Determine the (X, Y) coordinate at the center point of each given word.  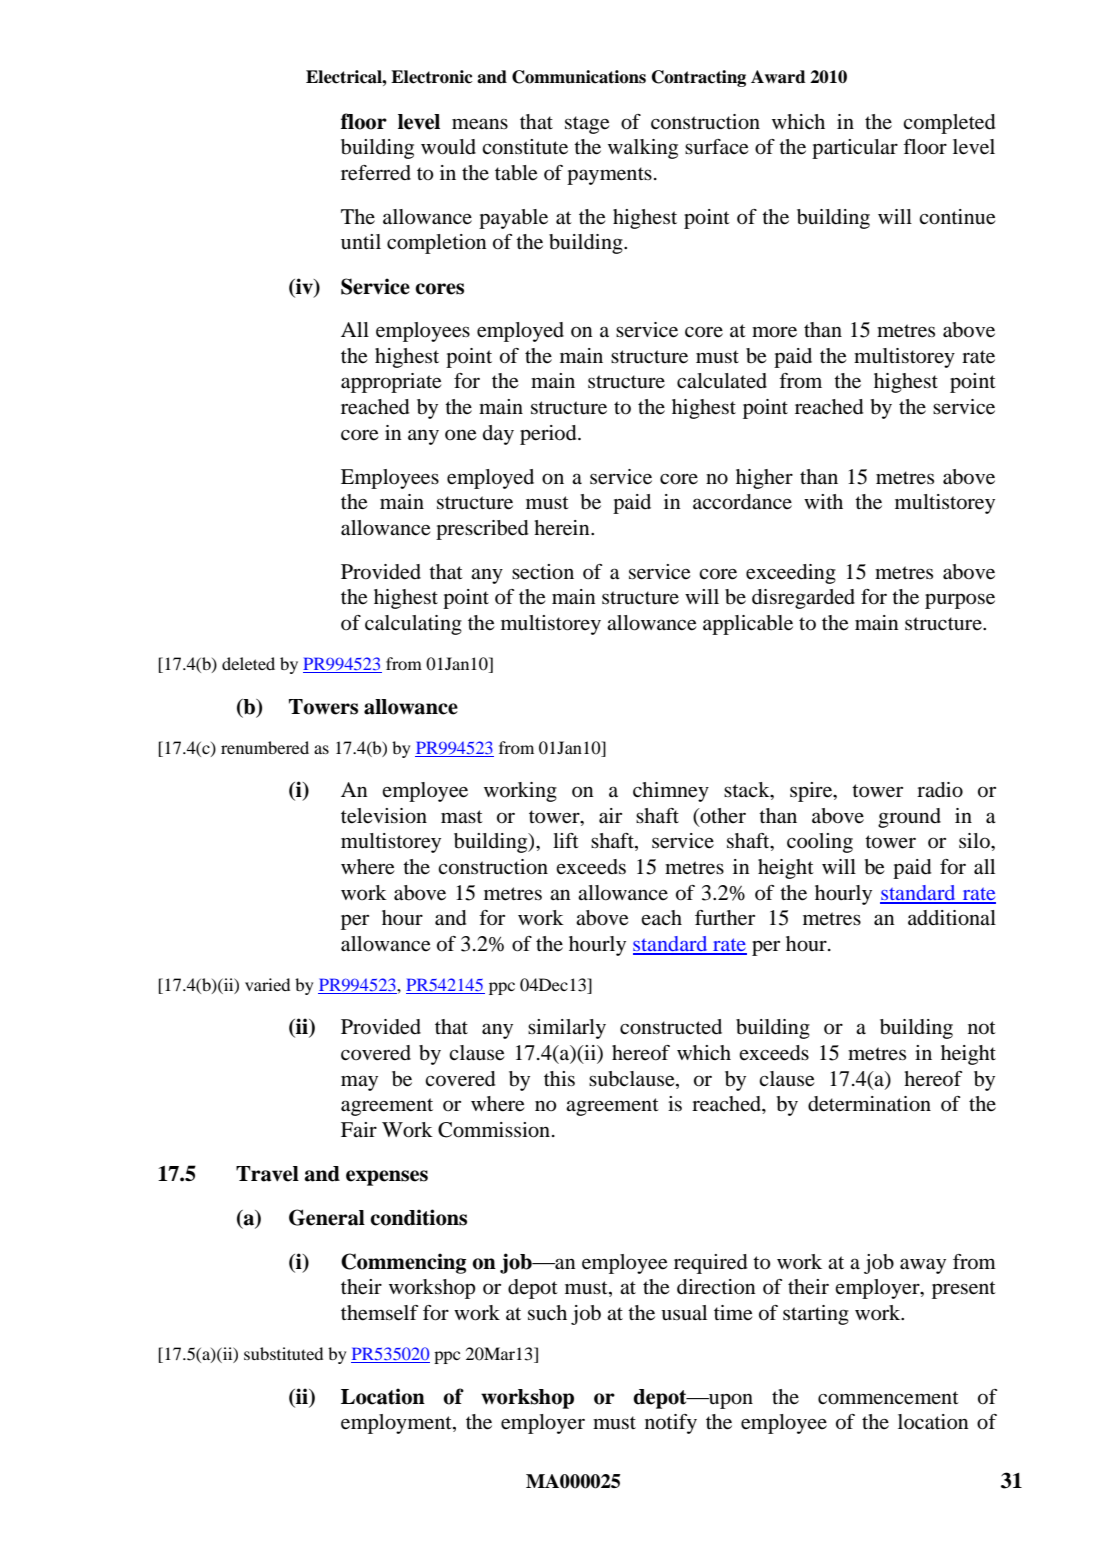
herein (563, 528)
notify (671, 1424)
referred (376, 173)
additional (952, 918)
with (823, 501)
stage (587, 125)
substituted (283, 1353)
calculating (413, 625)
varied (267, 984)
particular (855, 149)
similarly (567, 1029)
